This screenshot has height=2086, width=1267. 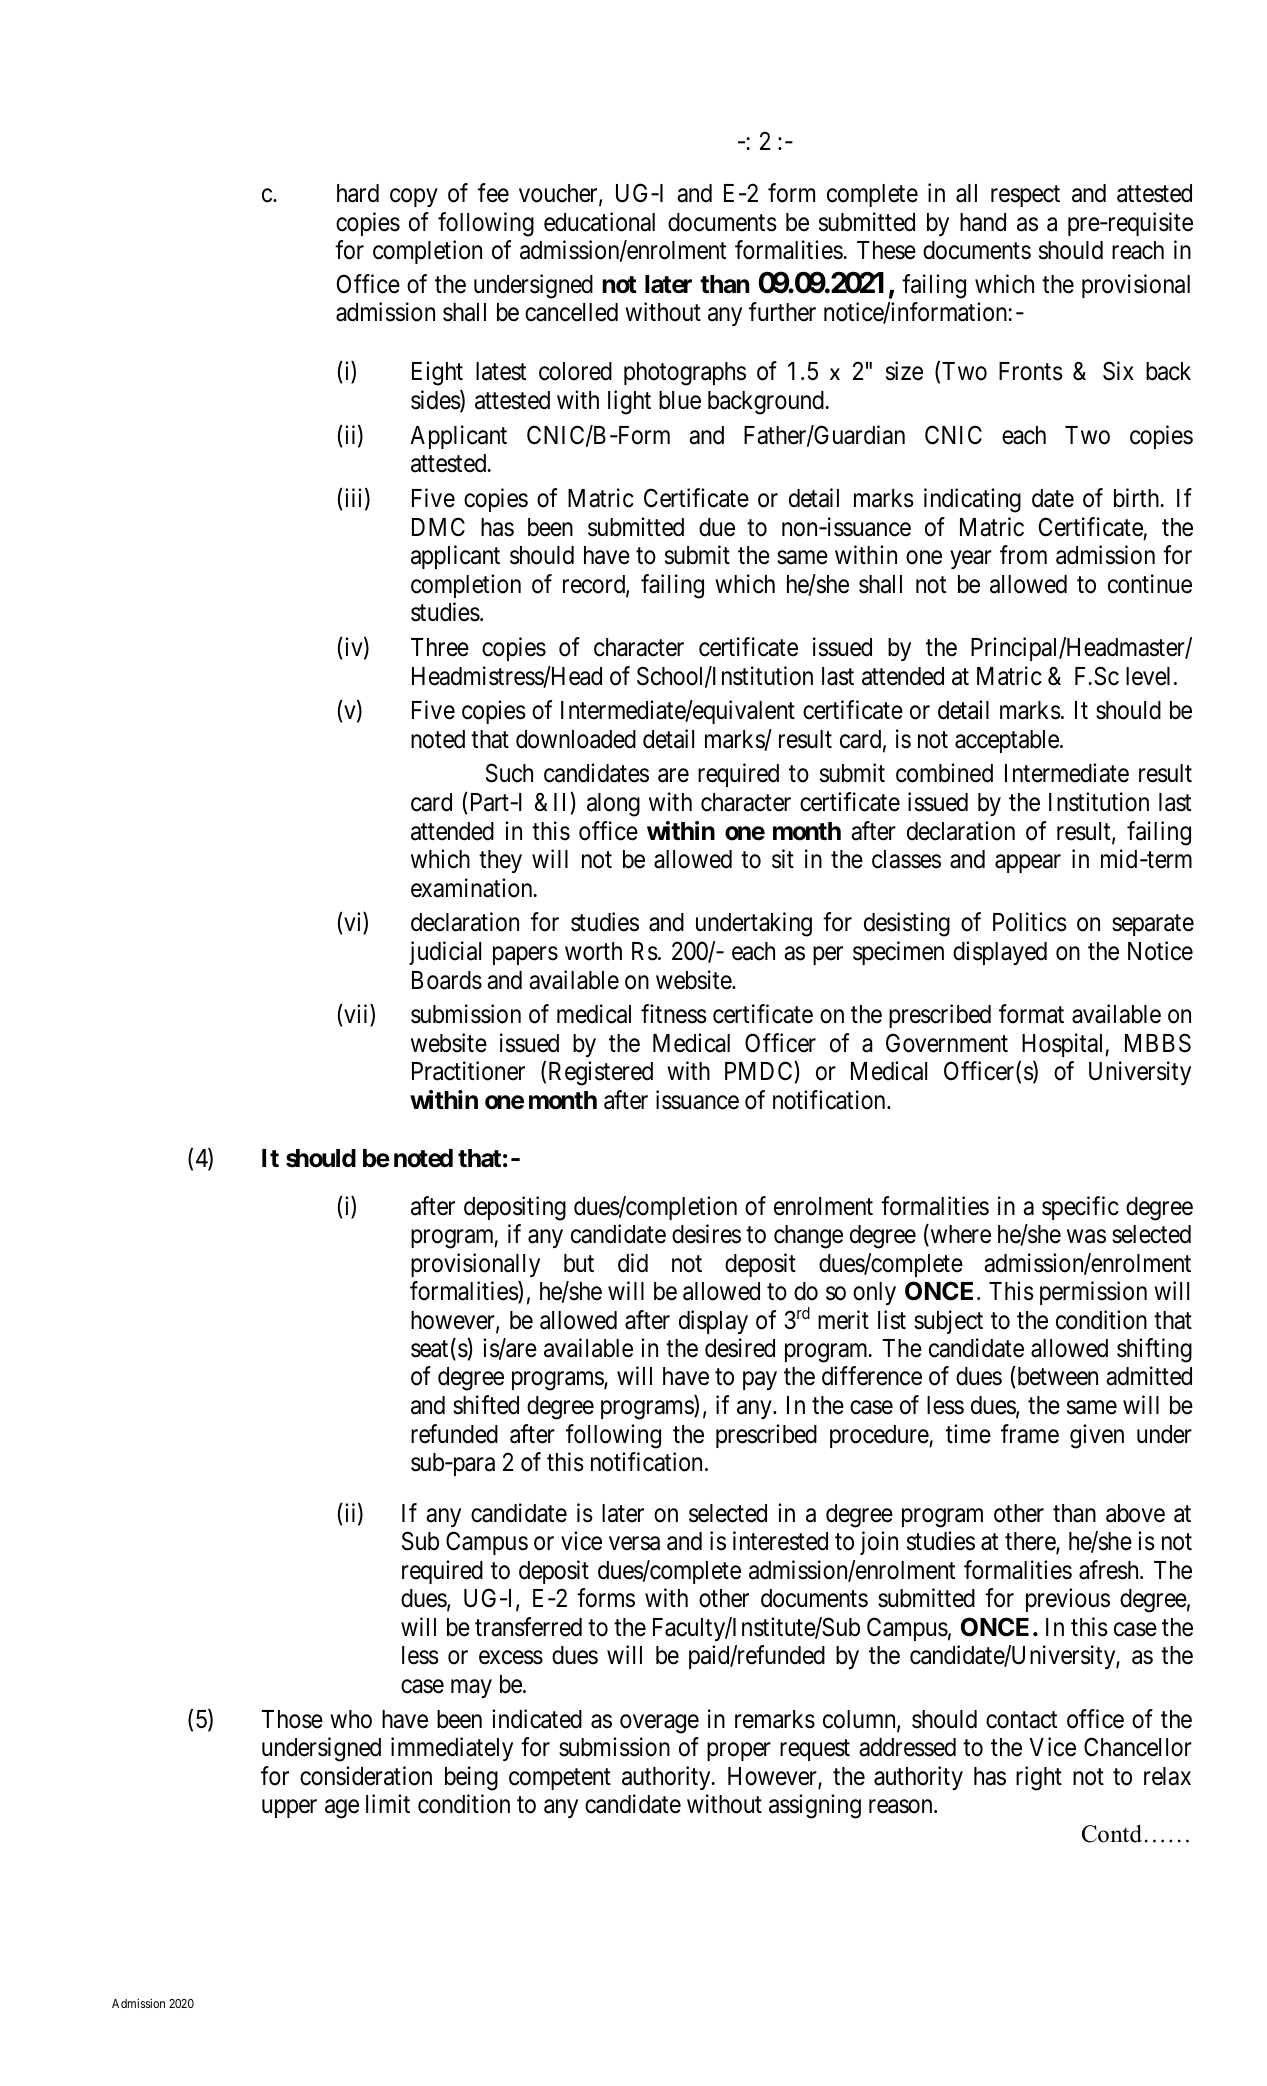 What do you see at coordinates (1158, 1043) in the screenshot?
I see `MBBS` at bounding box center [1158, 1043].
